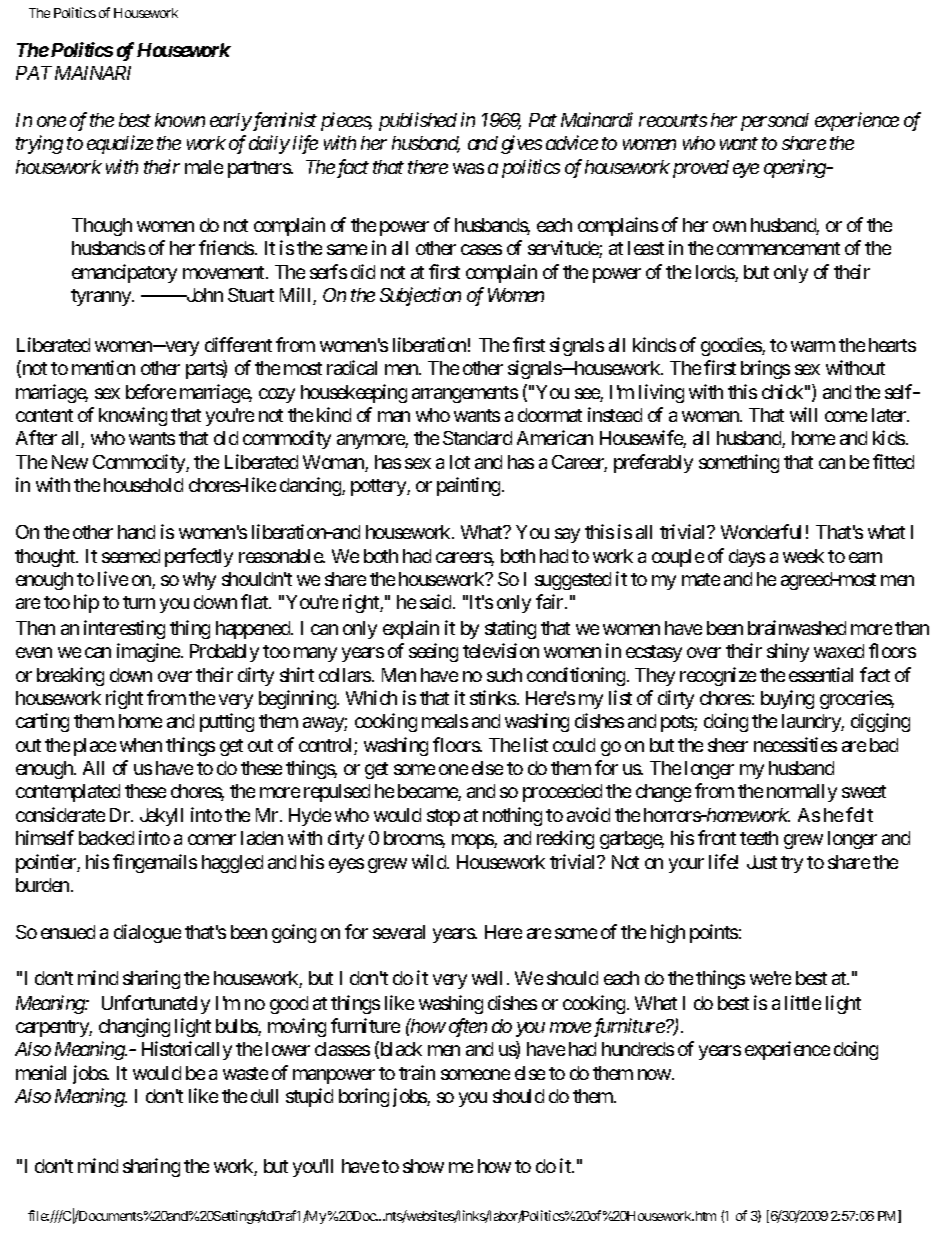 Image resolution: width=952 pixels, height=1233 pixels. I want to click on dull, so click(264, 1096).
